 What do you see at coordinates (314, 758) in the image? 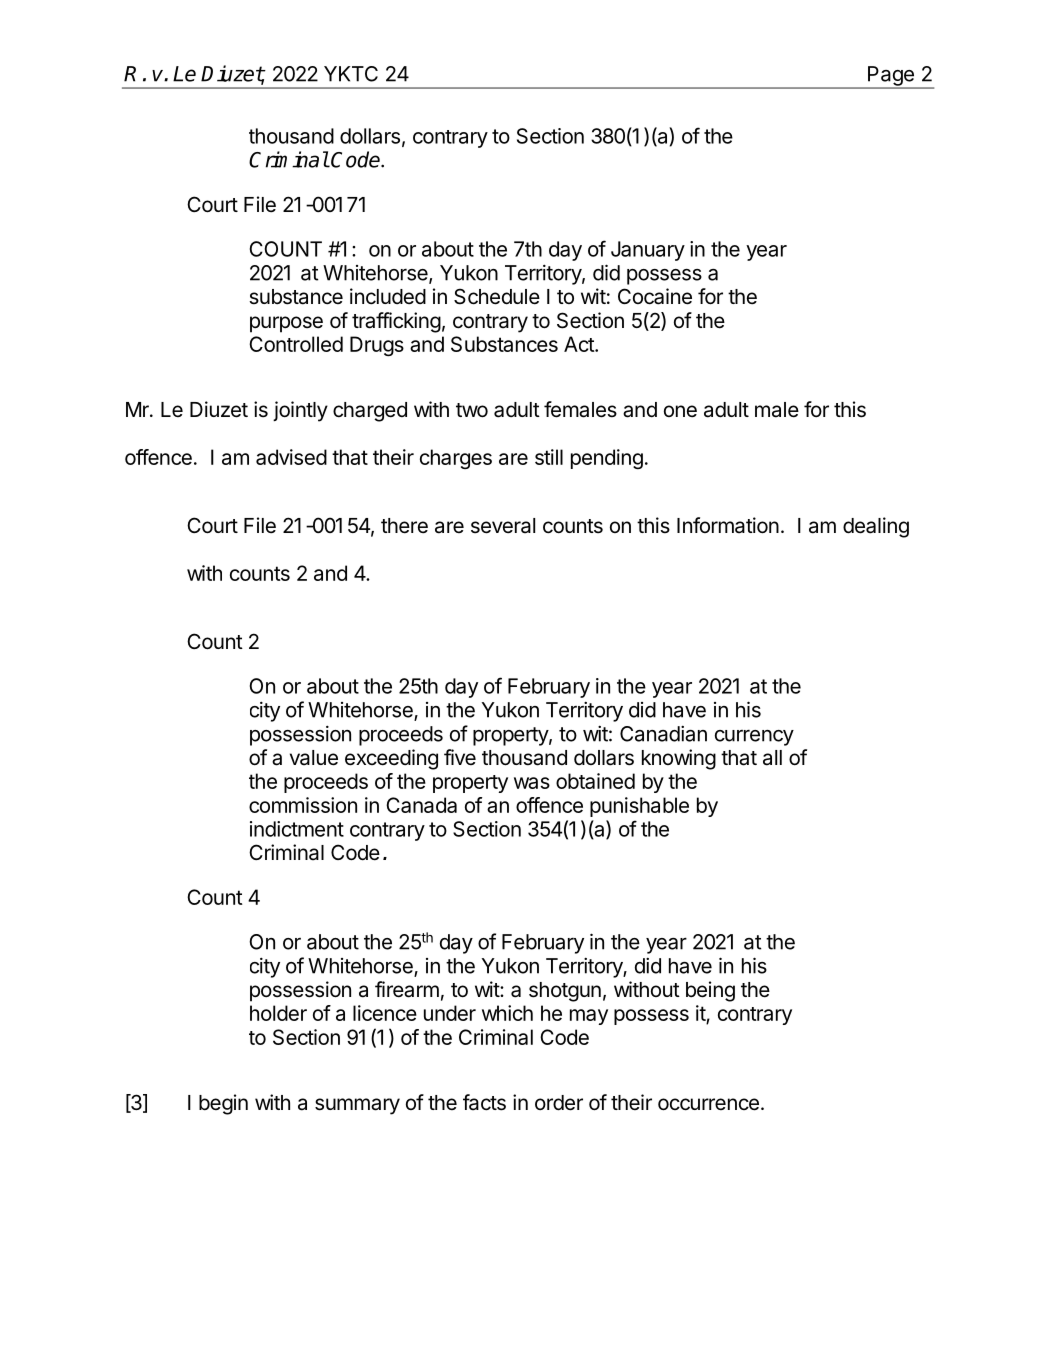
I see `value` at bounding box center [314, 758].
